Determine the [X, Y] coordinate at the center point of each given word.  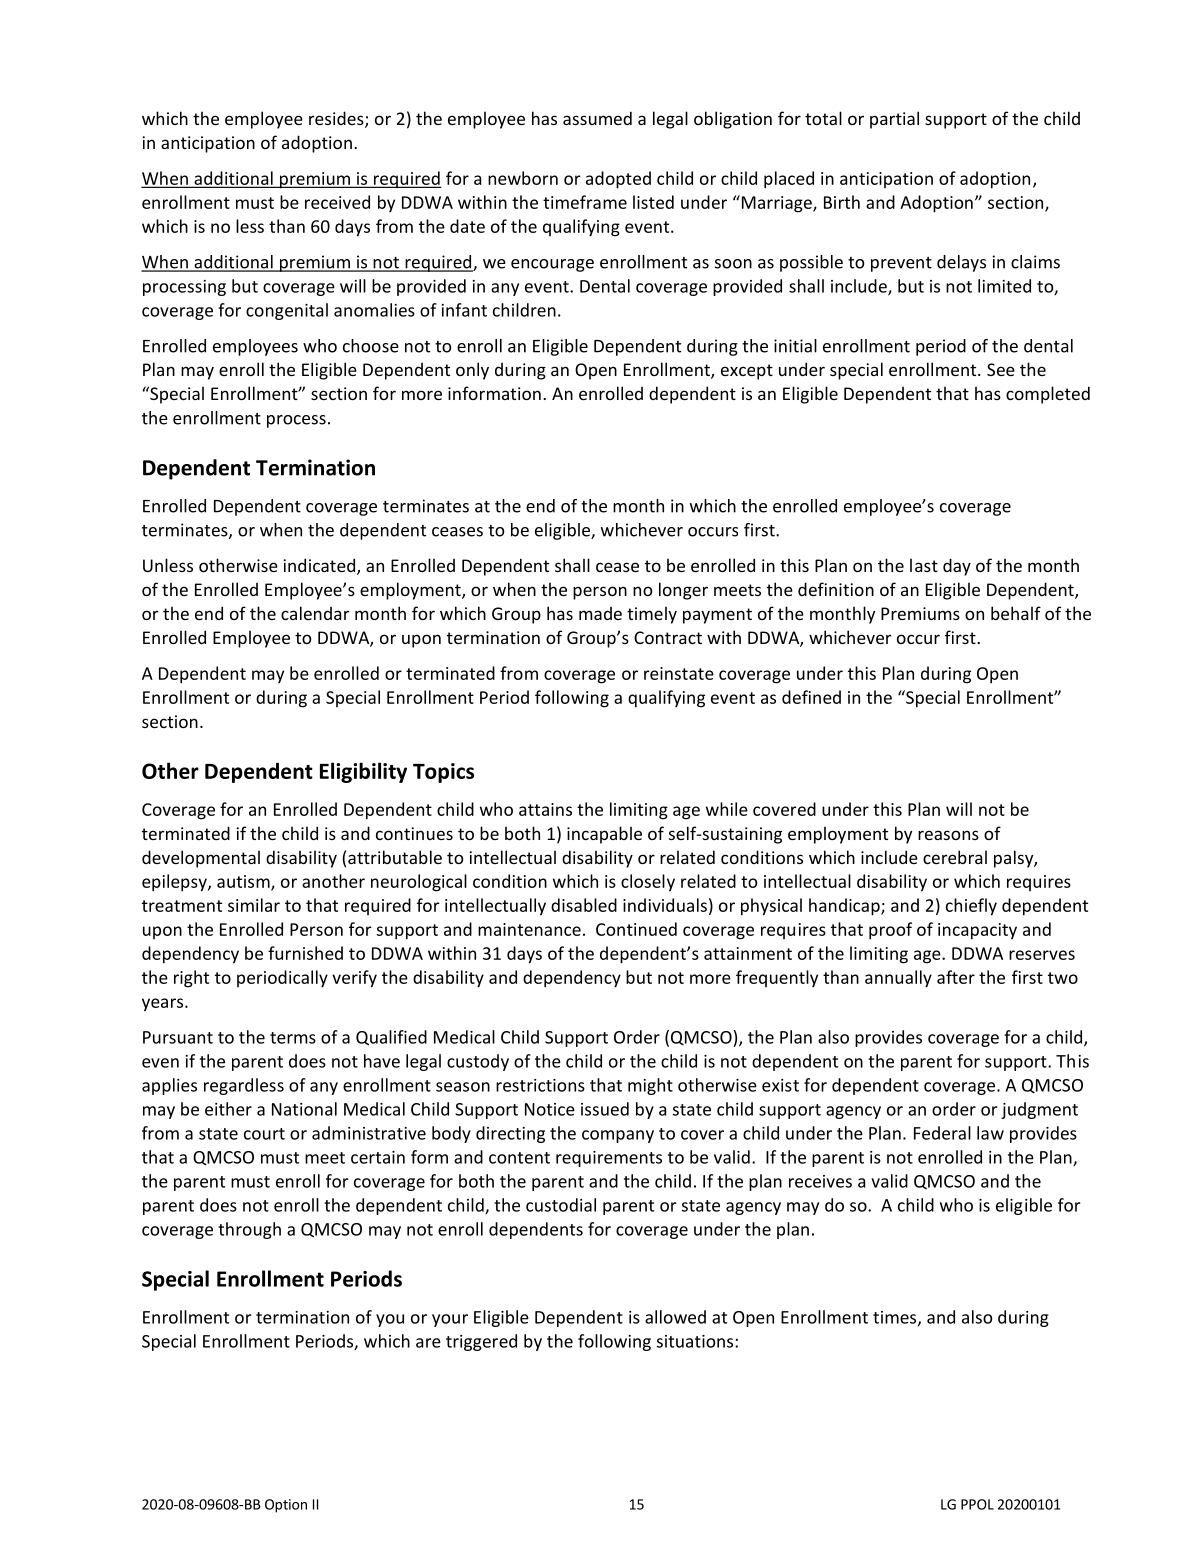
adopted [618, 180]
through [249, 1230]
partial [894, 120]
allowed [675, 1317]
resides [337, 119]
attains [545, 809]
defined [811, 697]
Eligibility [363, 772]
